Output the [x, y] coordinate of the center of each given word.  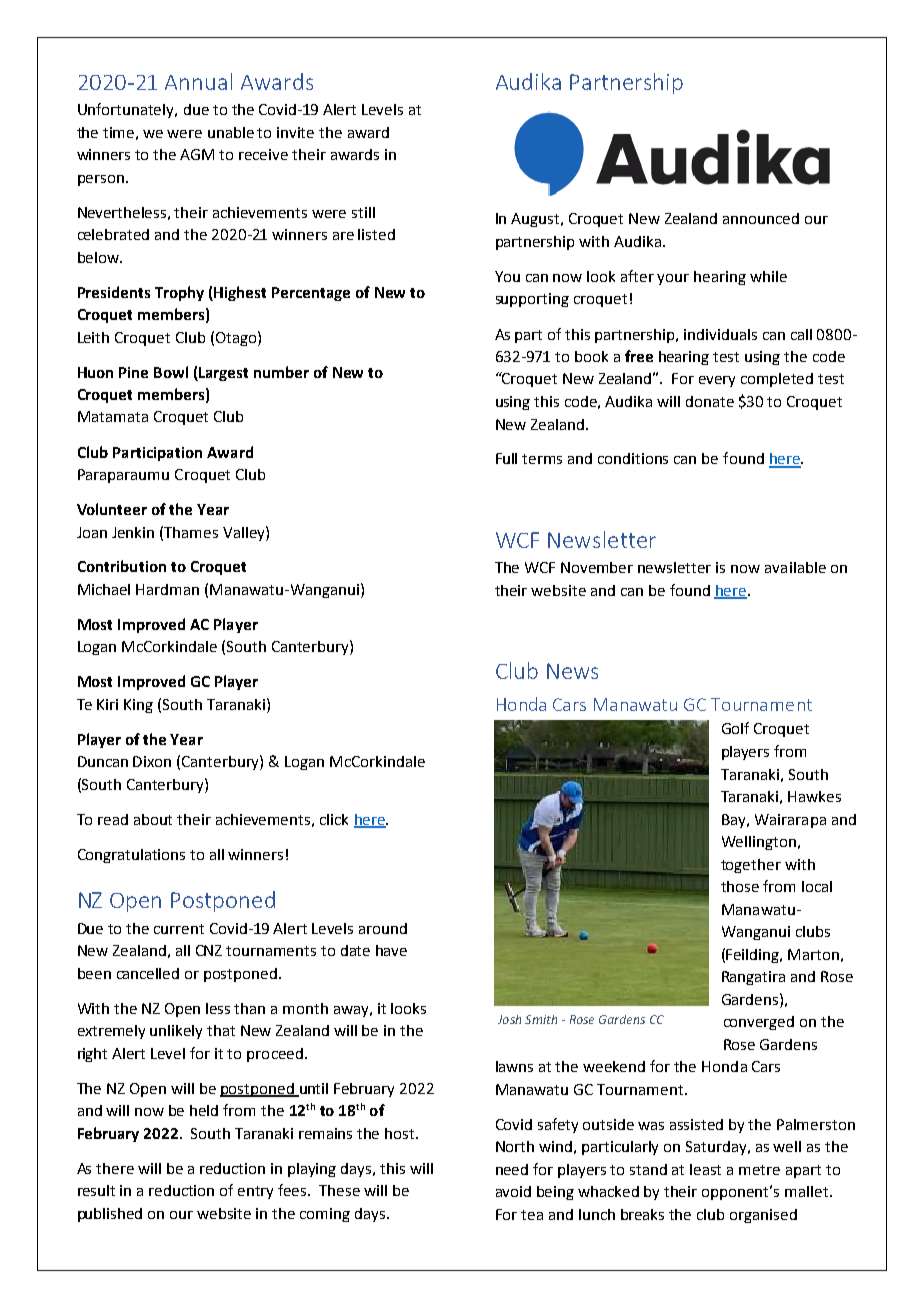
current [179, 929]
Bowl [171, 372]
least [705, 1169]
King [138, 706]
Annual [198, 81]
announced [761, 218]
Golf [735, 728]
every [717, 381]
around [383, 928]
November [597, 567]
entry [255, 1192]
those [740, 886]
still [363, 212]
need [512, 1169]
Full [506, 458]
